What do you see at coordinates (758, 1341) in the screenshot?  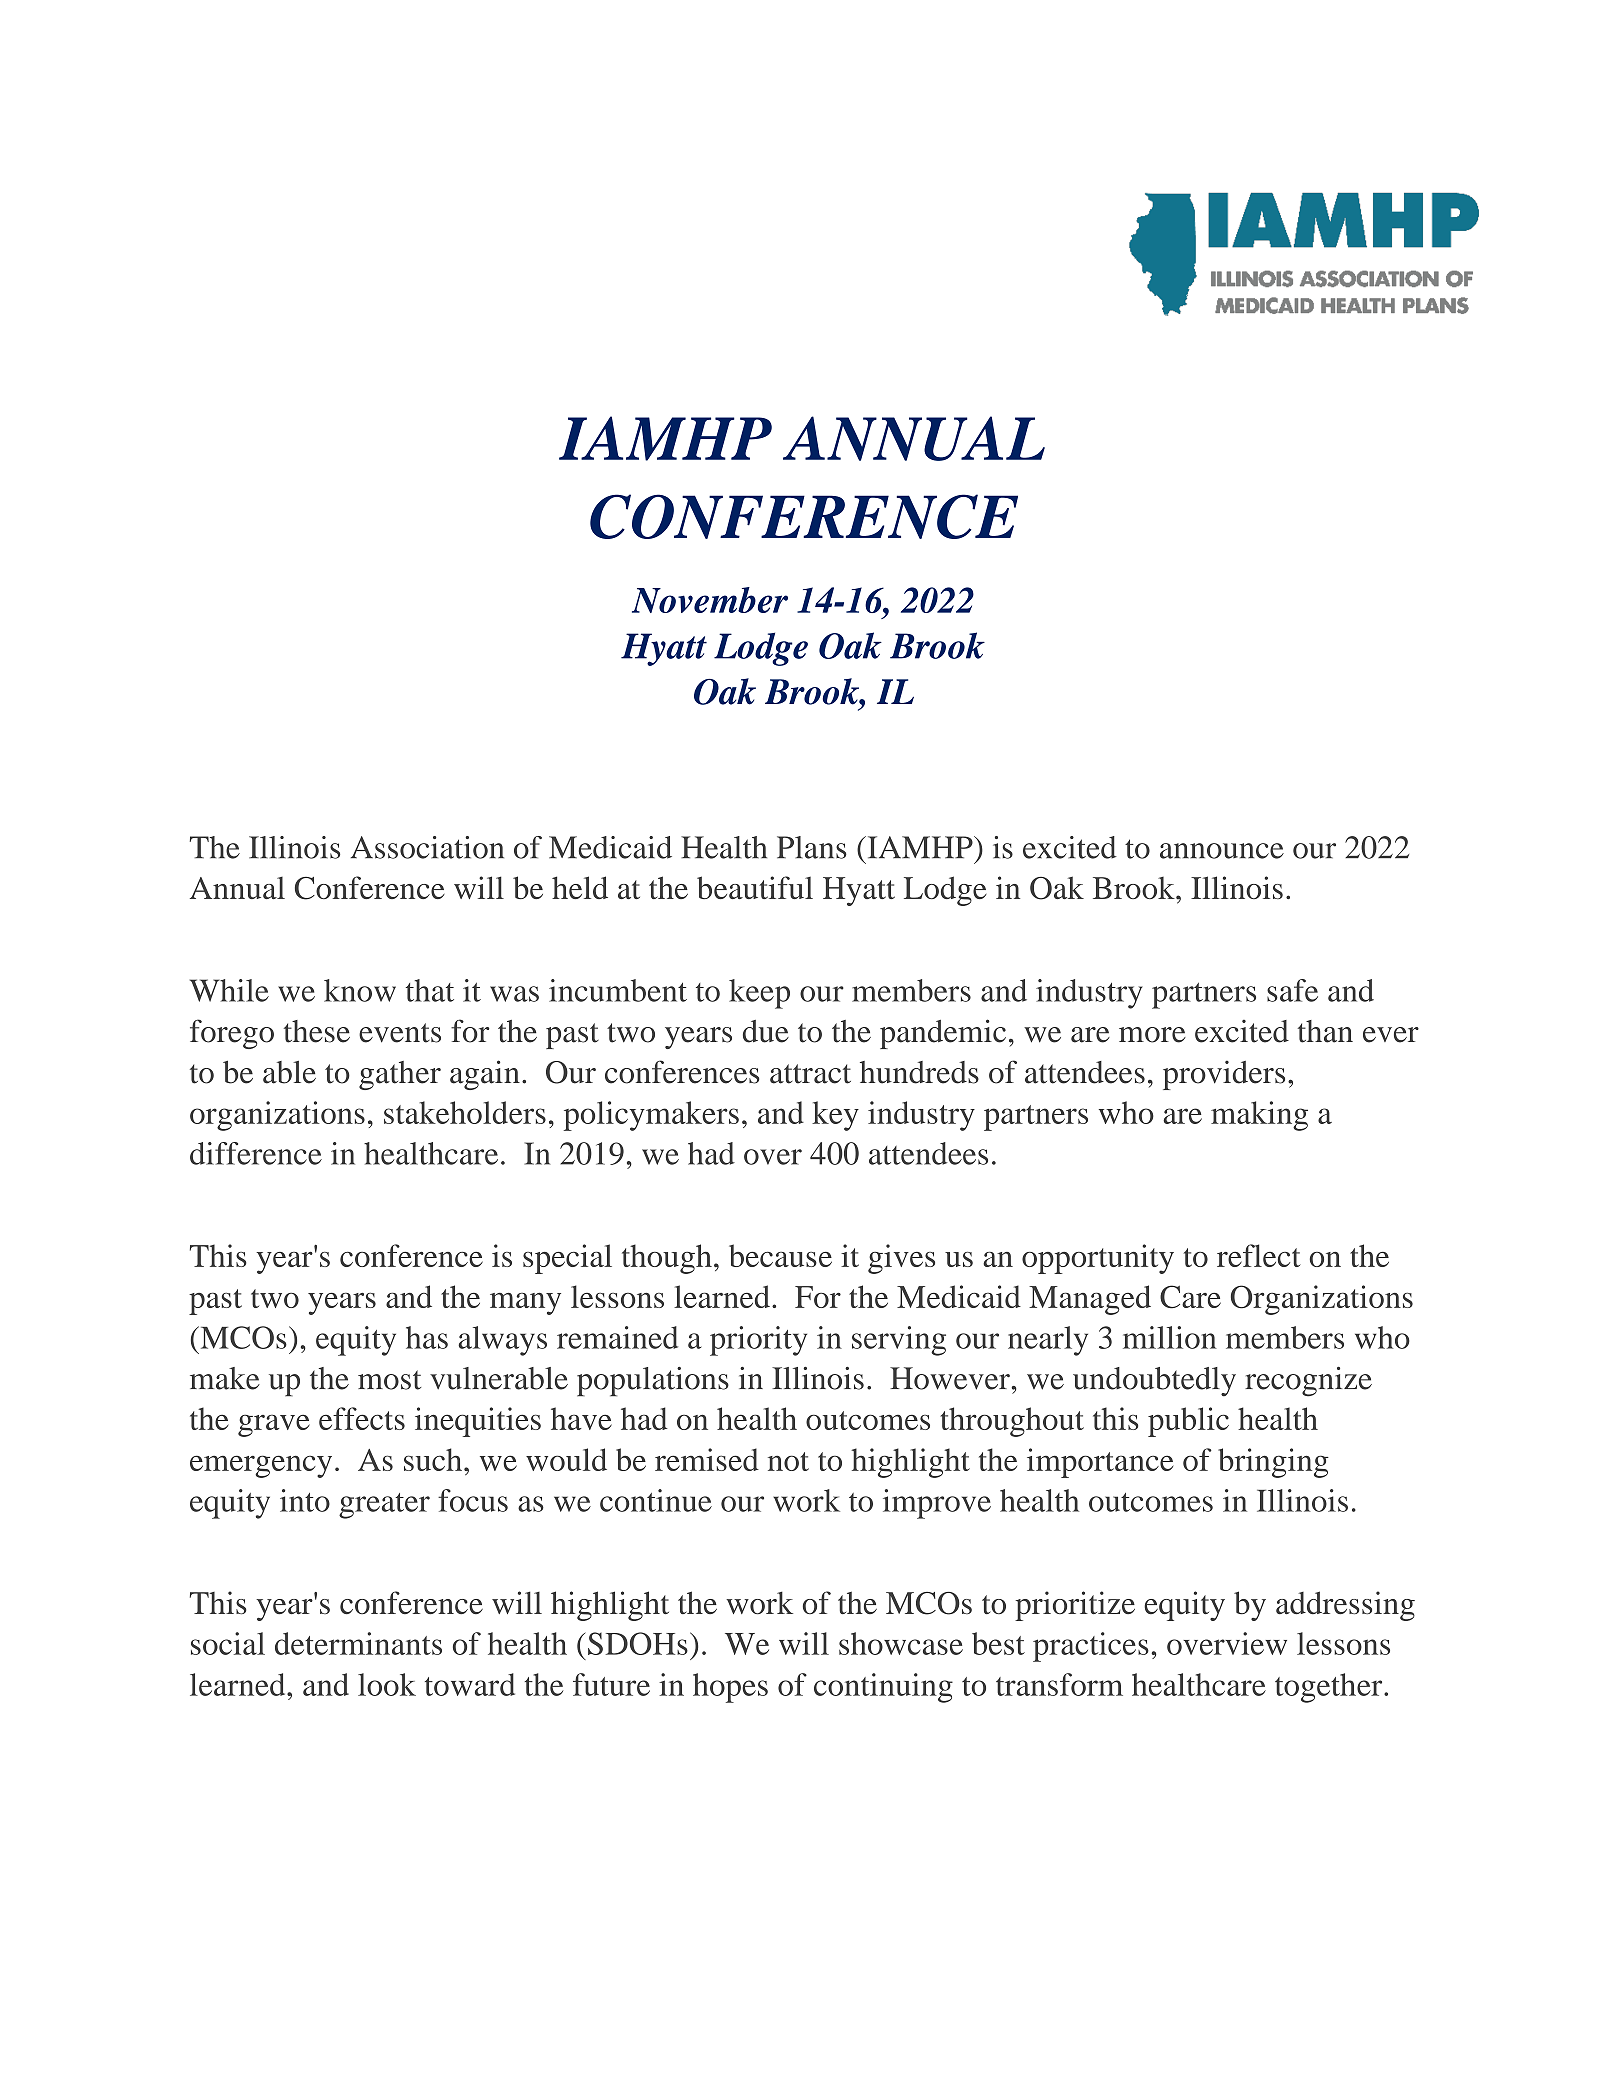 I see `priority` at bounding box center [758, 1341].
